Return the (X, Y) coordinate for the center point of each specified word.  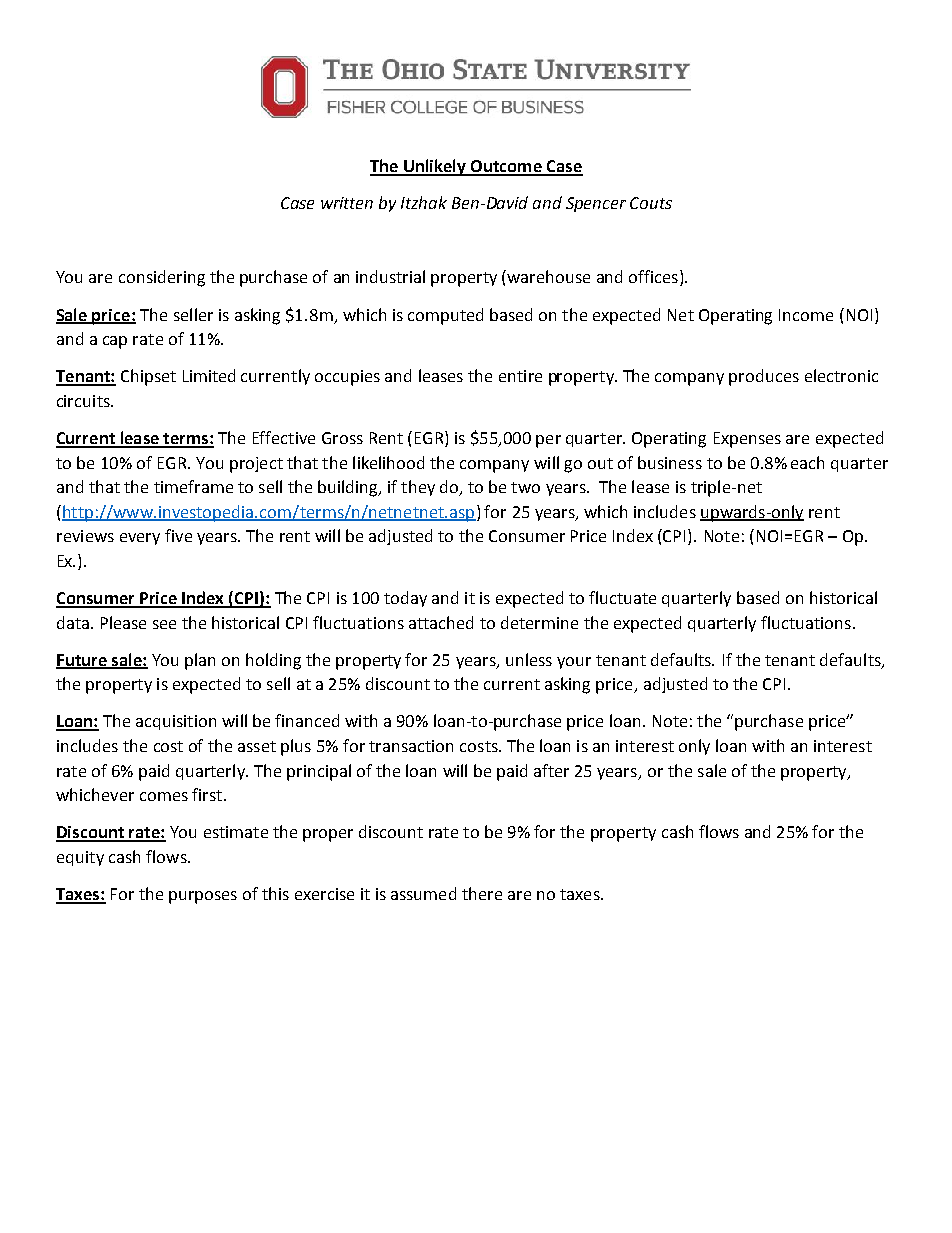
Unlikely (435, 167)
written (347, 203)
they (418, 488)
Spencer (596, 204)
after (551, 770)
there (482, 893)
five (178, 535)
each (807, 462)
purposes (203, 897)
